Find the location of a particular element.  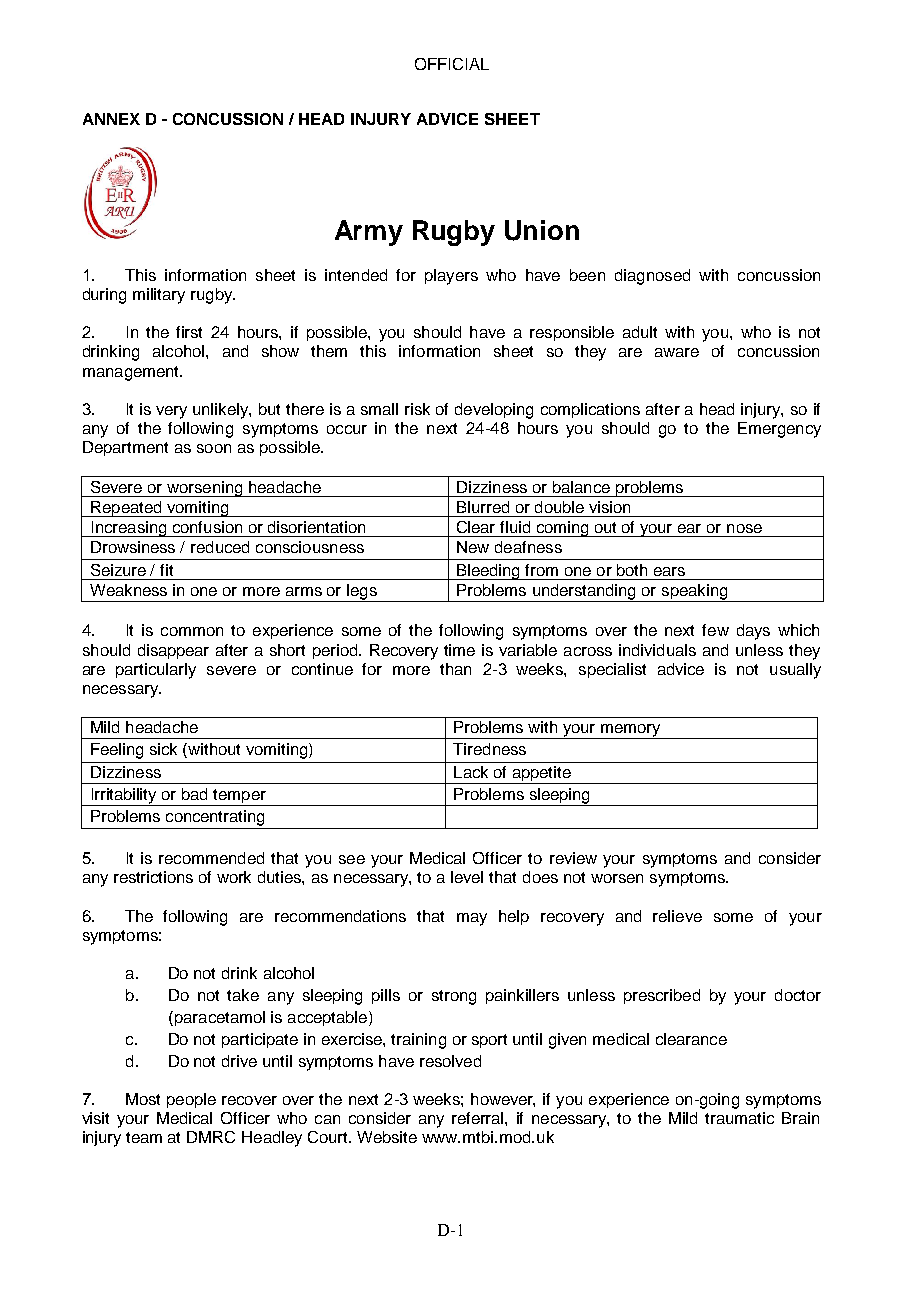

people is located at coordinates (191, 1100).
